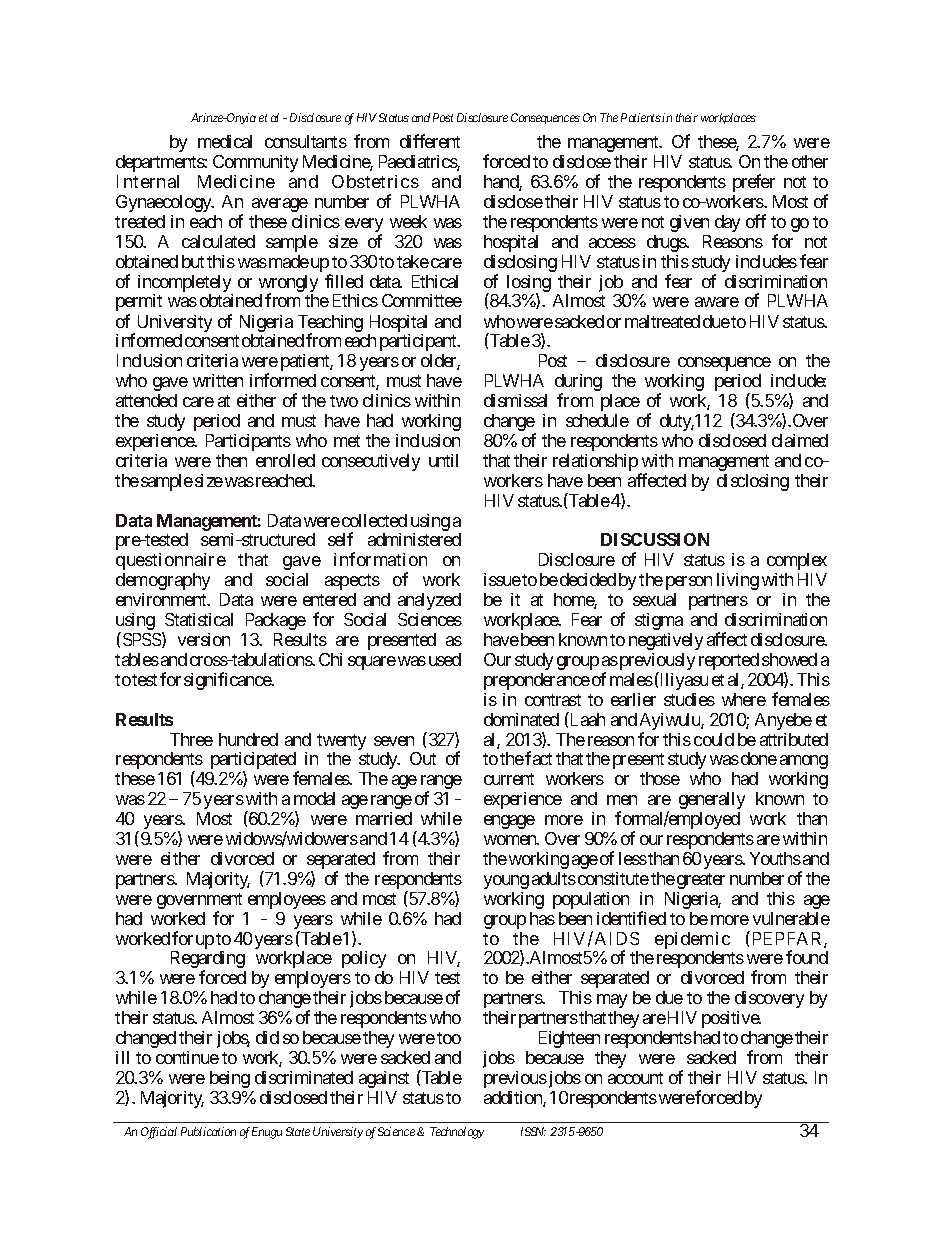  What do you see at coordinates (445, 659) in the screenshot?
I see `used` at bounding box center [445, 659].
